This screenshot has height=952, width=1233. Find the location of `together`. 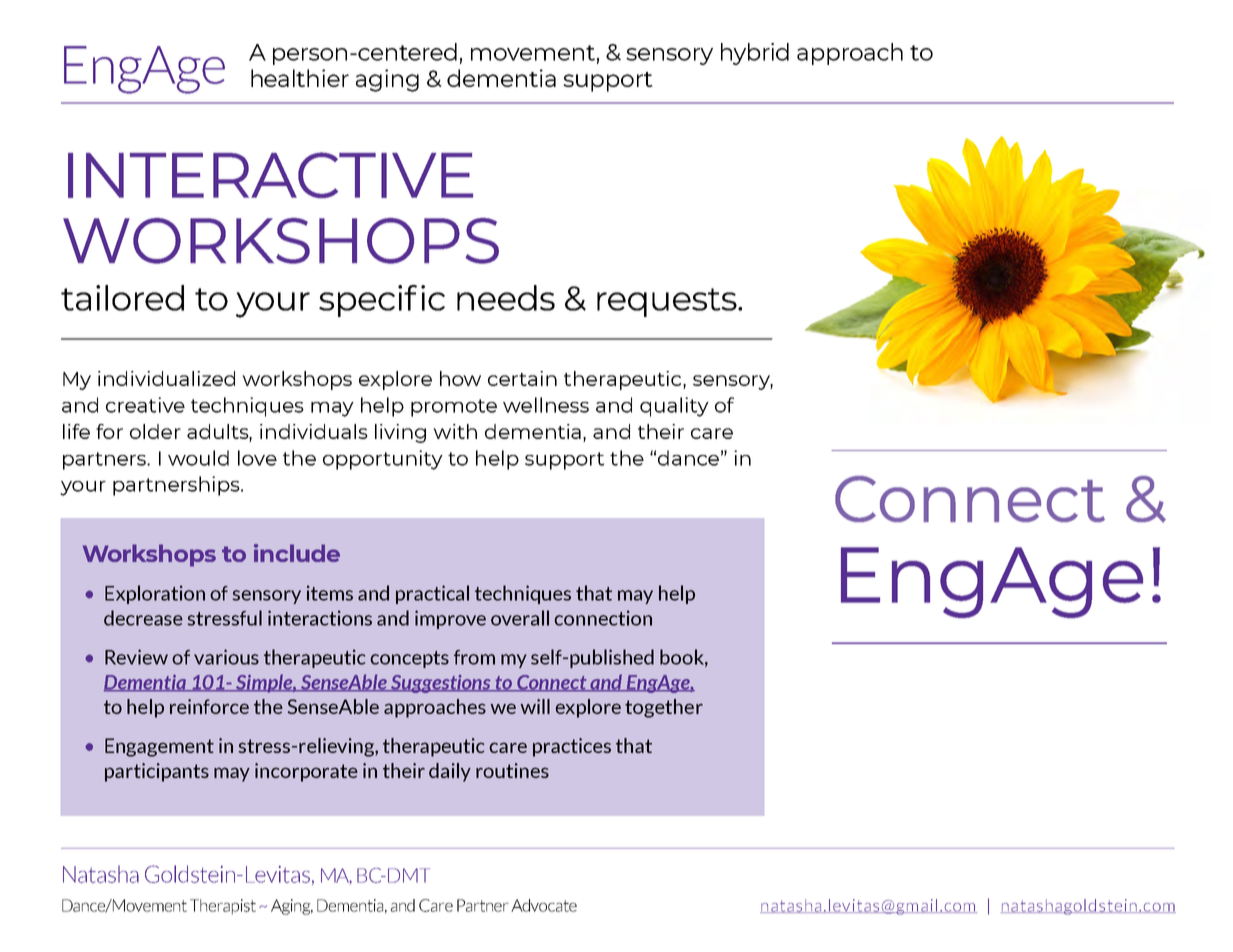

together is located at coordinates (664, 708).
